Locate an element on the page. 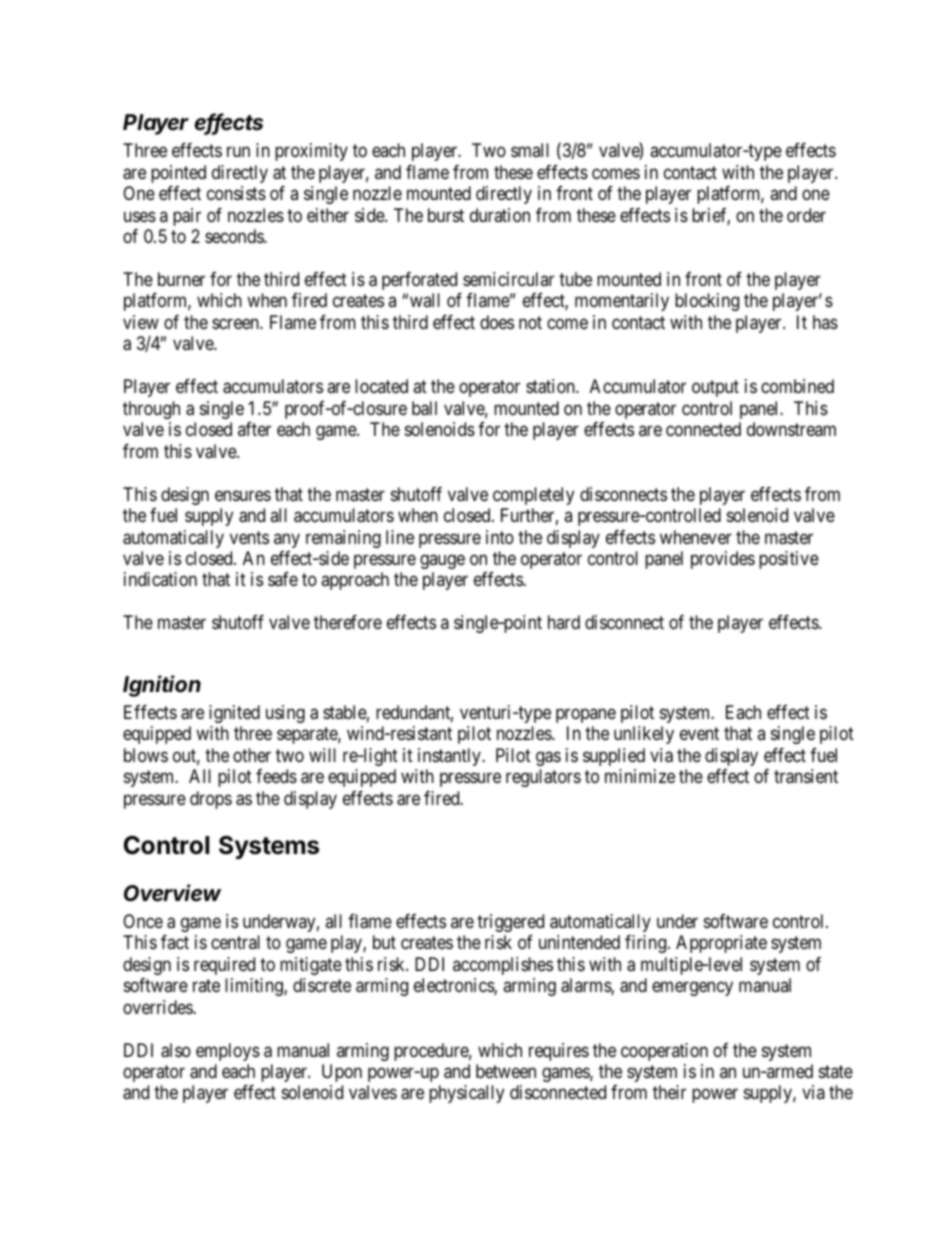 This document has width=952, height=1233. ball is located at coordinates (424, 408).
